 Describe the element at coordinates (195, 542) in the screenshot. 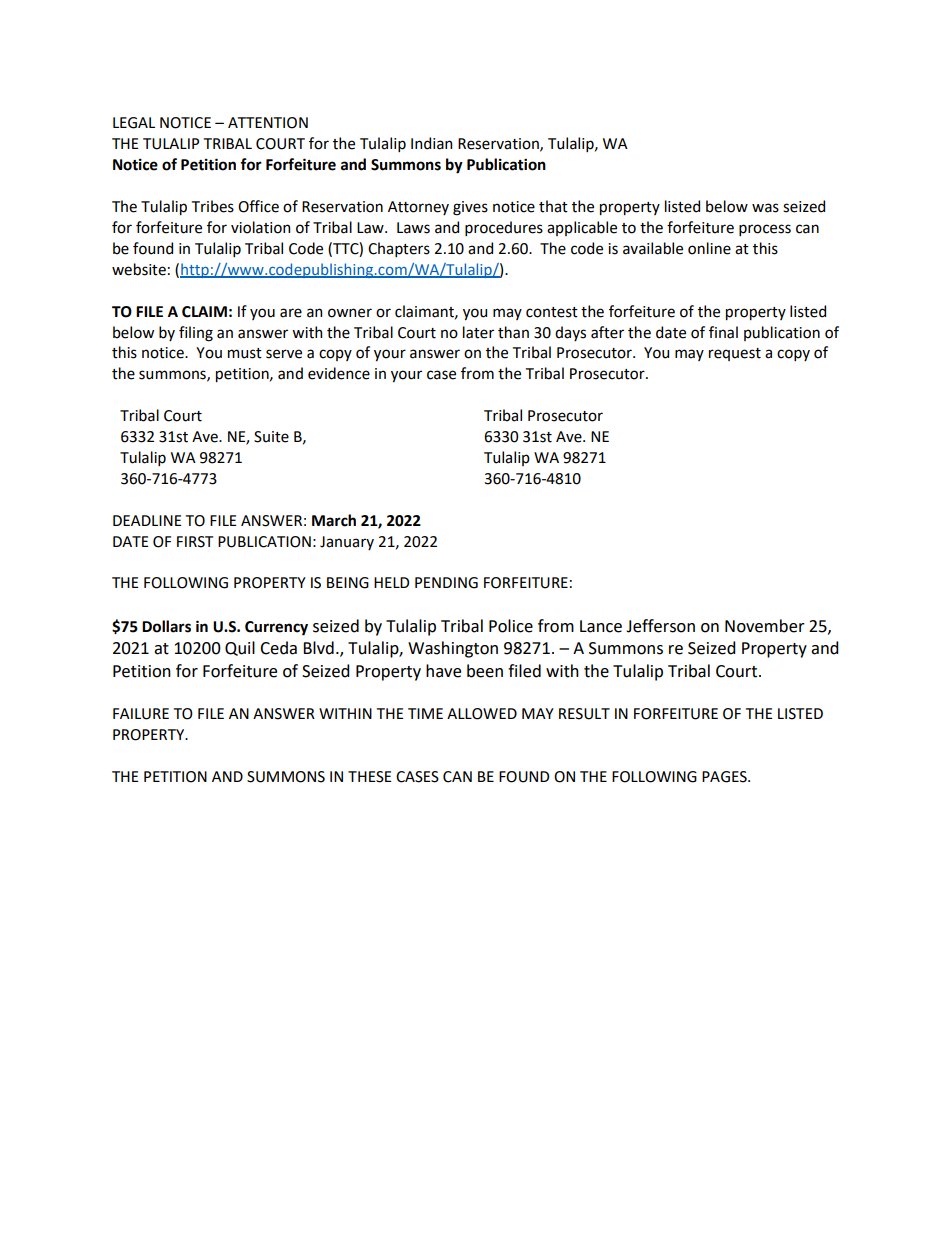

I see `FIRST` at that location.
